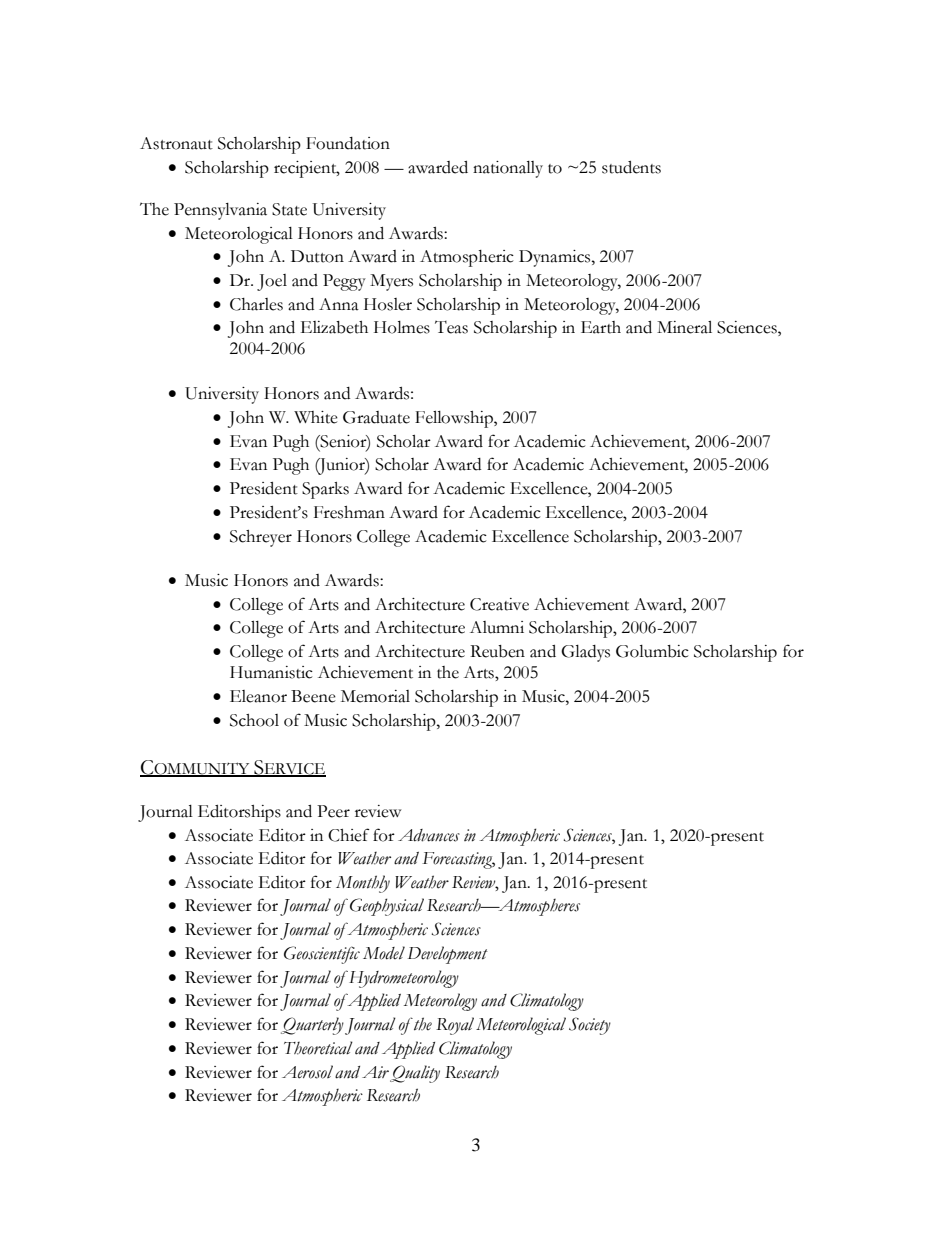 This screenshot has height=1233, width=952. Describe the element at coordinates (349, 512) in the screenshot. I see `Freshman` at that location.
